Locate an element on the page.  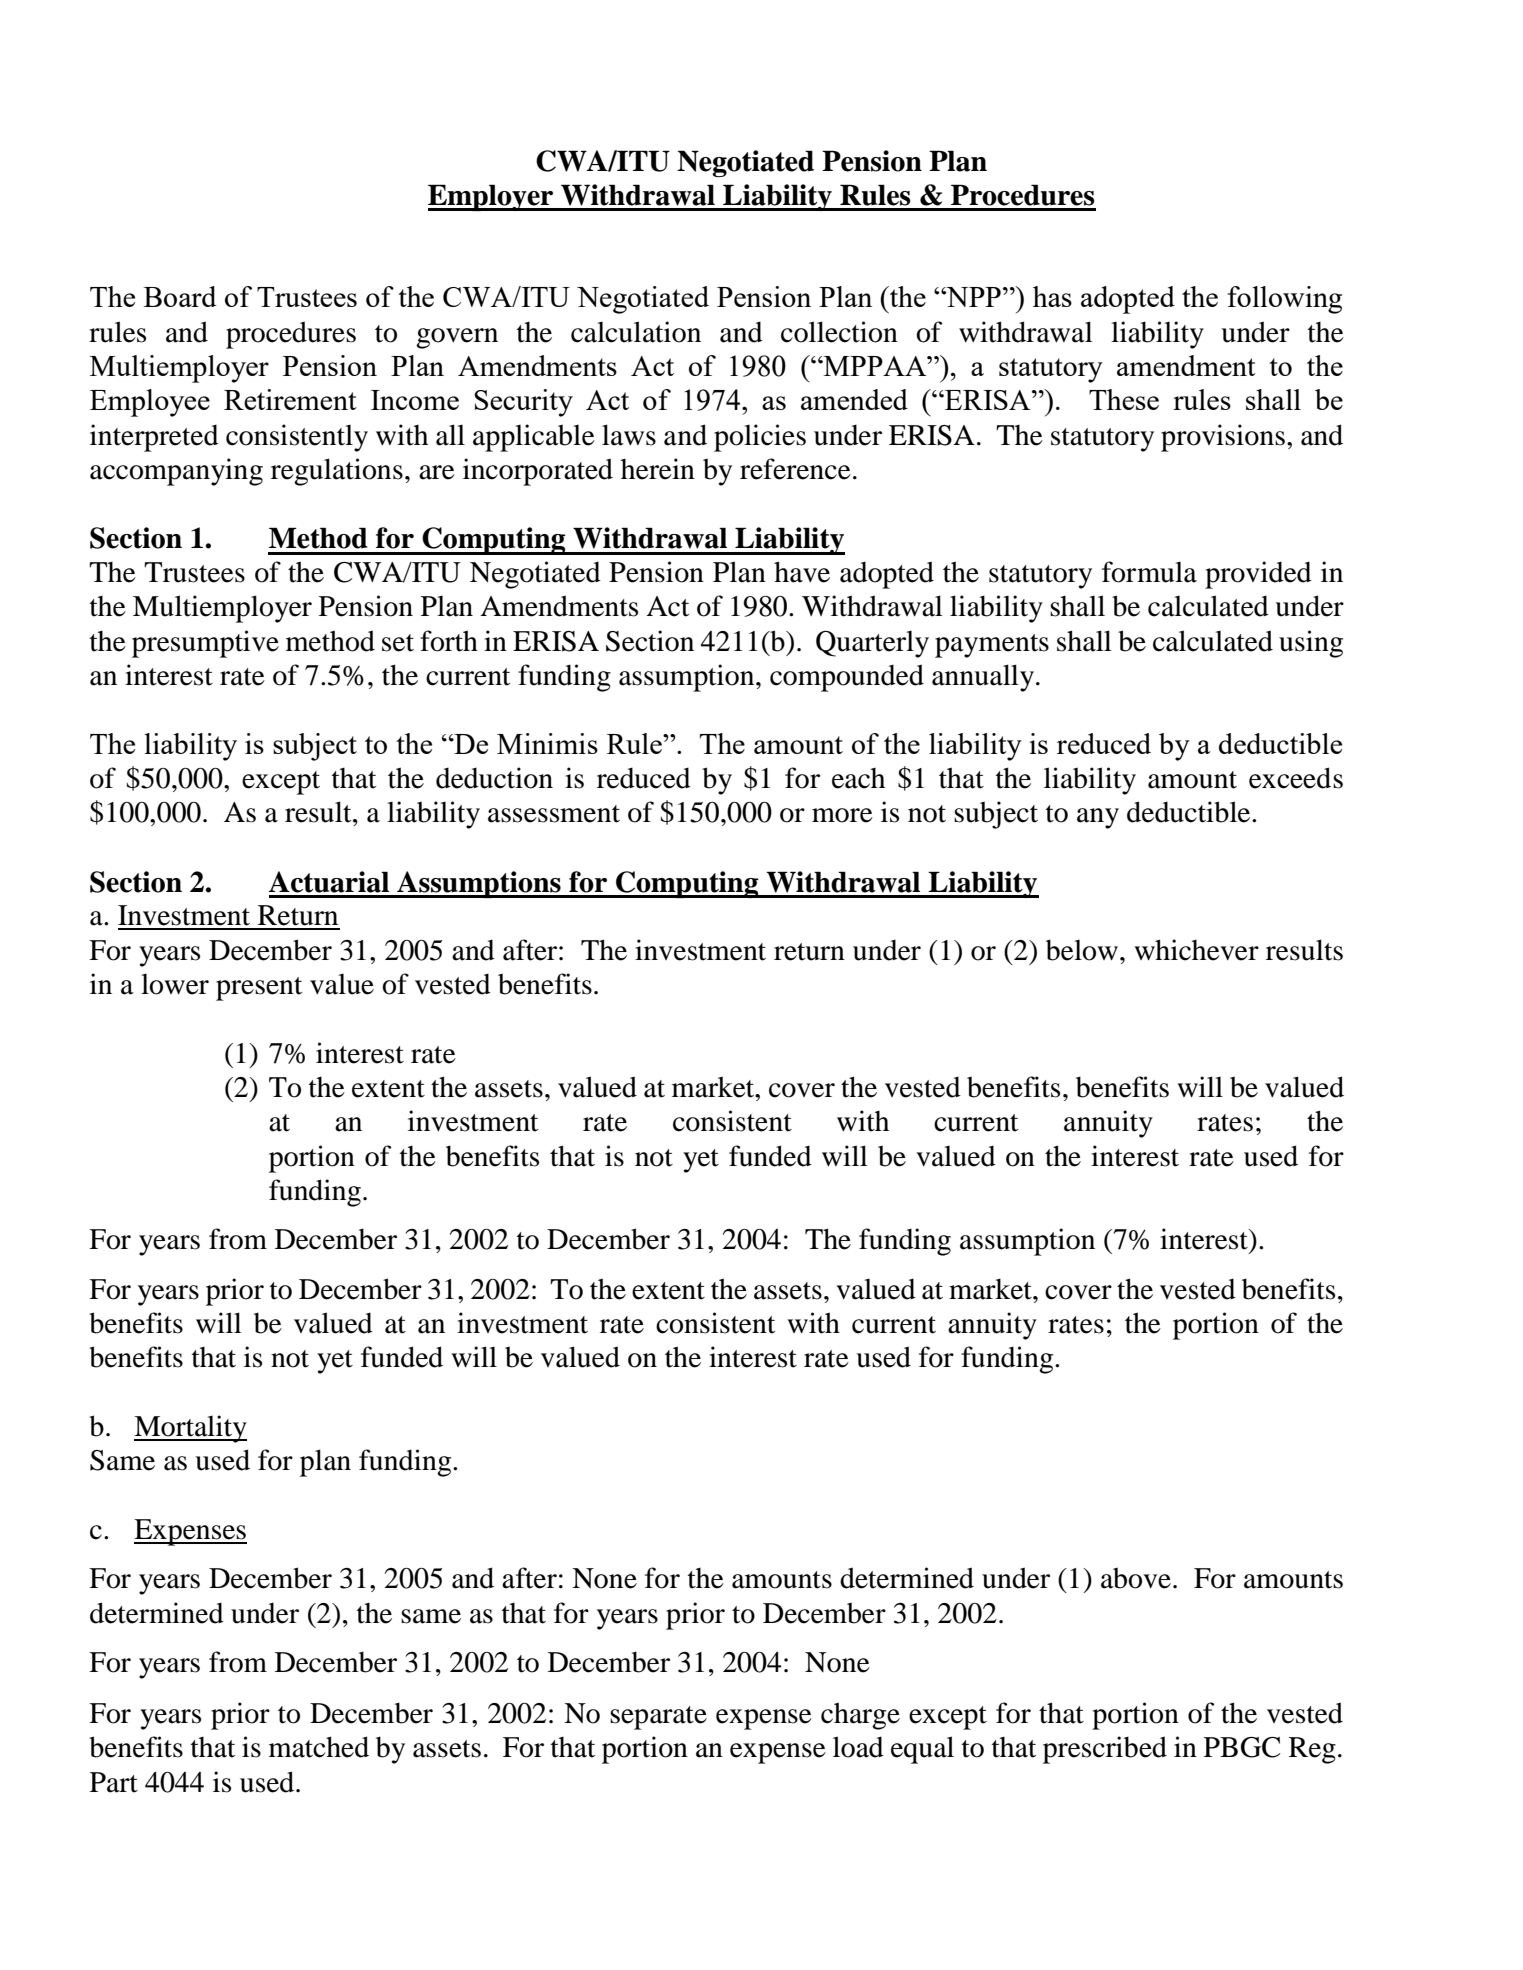
matched is located at coordinates (319, 1747).
